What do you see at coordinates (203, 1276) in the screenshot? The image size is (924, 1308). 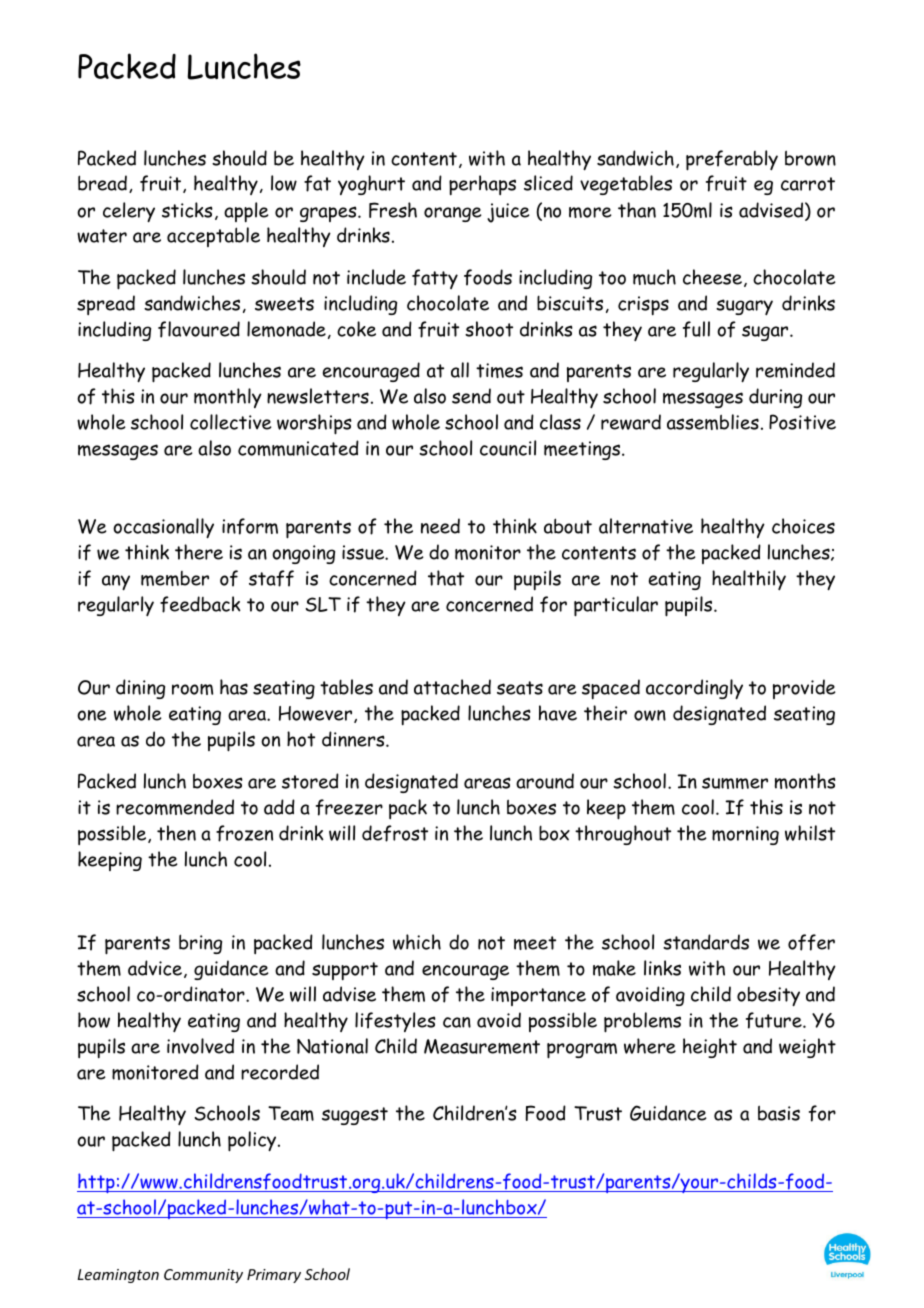 I see `Community` at bounding box center [203, 1276].
